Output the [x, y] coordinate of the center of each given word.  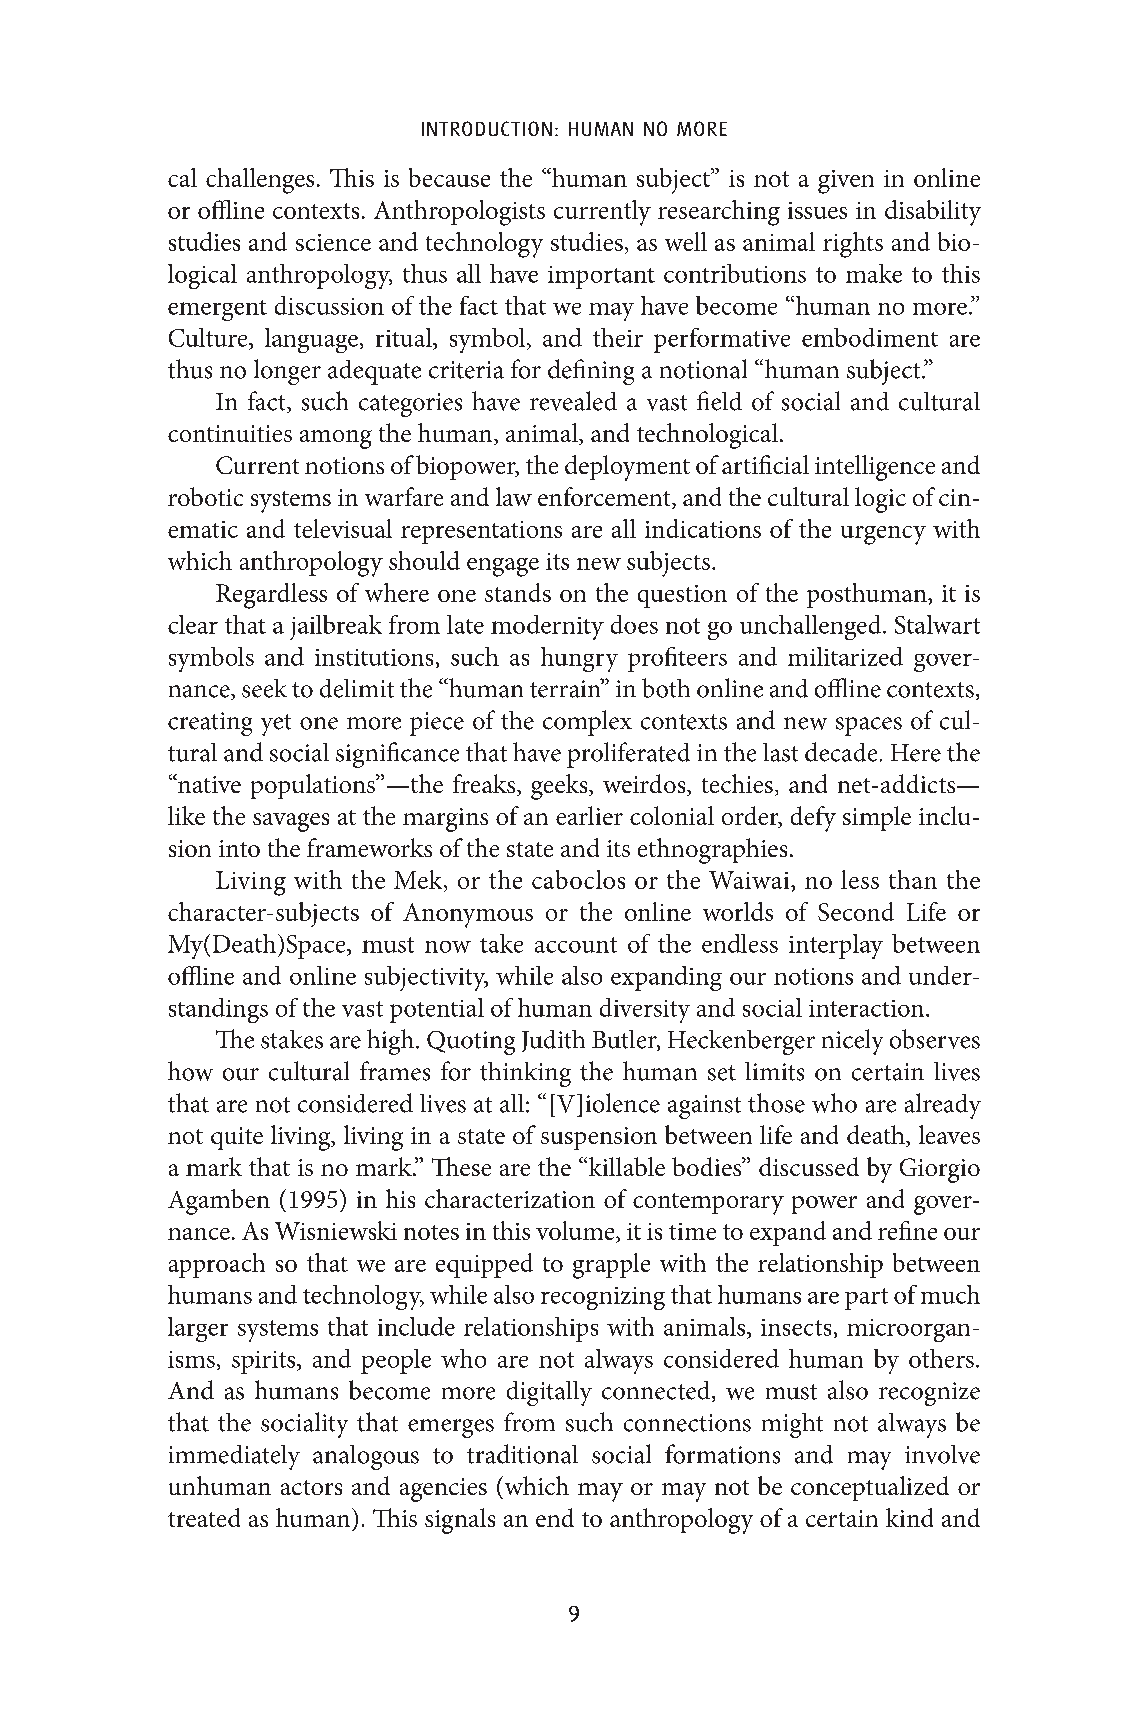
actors [311, 1487]
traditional [522, 1454]
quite [237, 1138]
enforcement [605, 498]
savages [291, 822]
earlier [589, 815]
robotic [205, 496]
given [846, 182]
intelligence [875, 468]
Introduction [487, 128]
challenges [260, 181]
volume [576, 1232]
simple [877, 818]
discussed [809, 1166]
